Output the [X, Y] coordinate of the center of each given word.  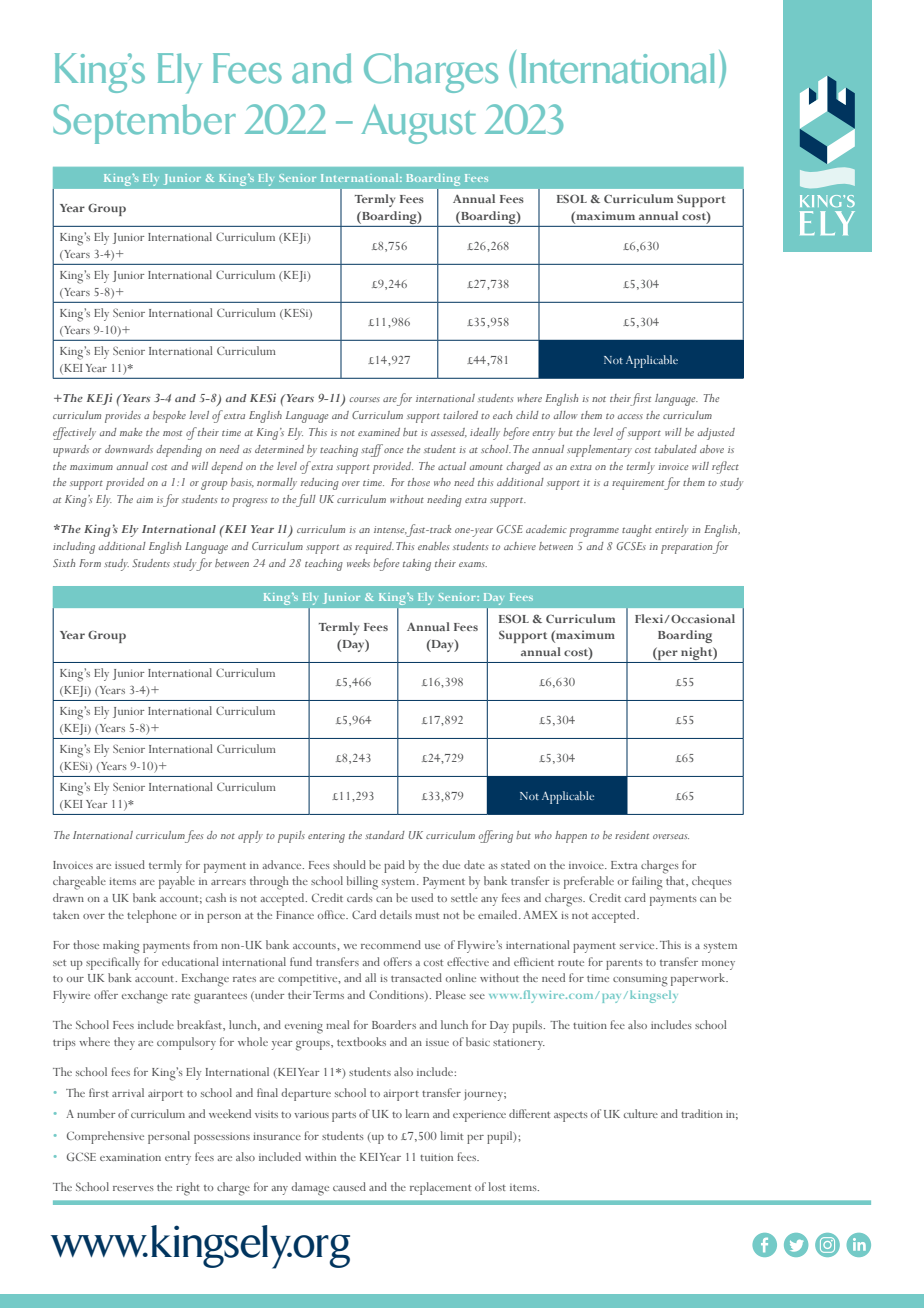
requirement [638, 484]
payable [177, 882]
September [144, 124]
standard [385, 835]
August [418, 124]
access [630, 416]
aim [145, 499]
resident [632, 835]
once [393, 450]
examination [130, 1157]
